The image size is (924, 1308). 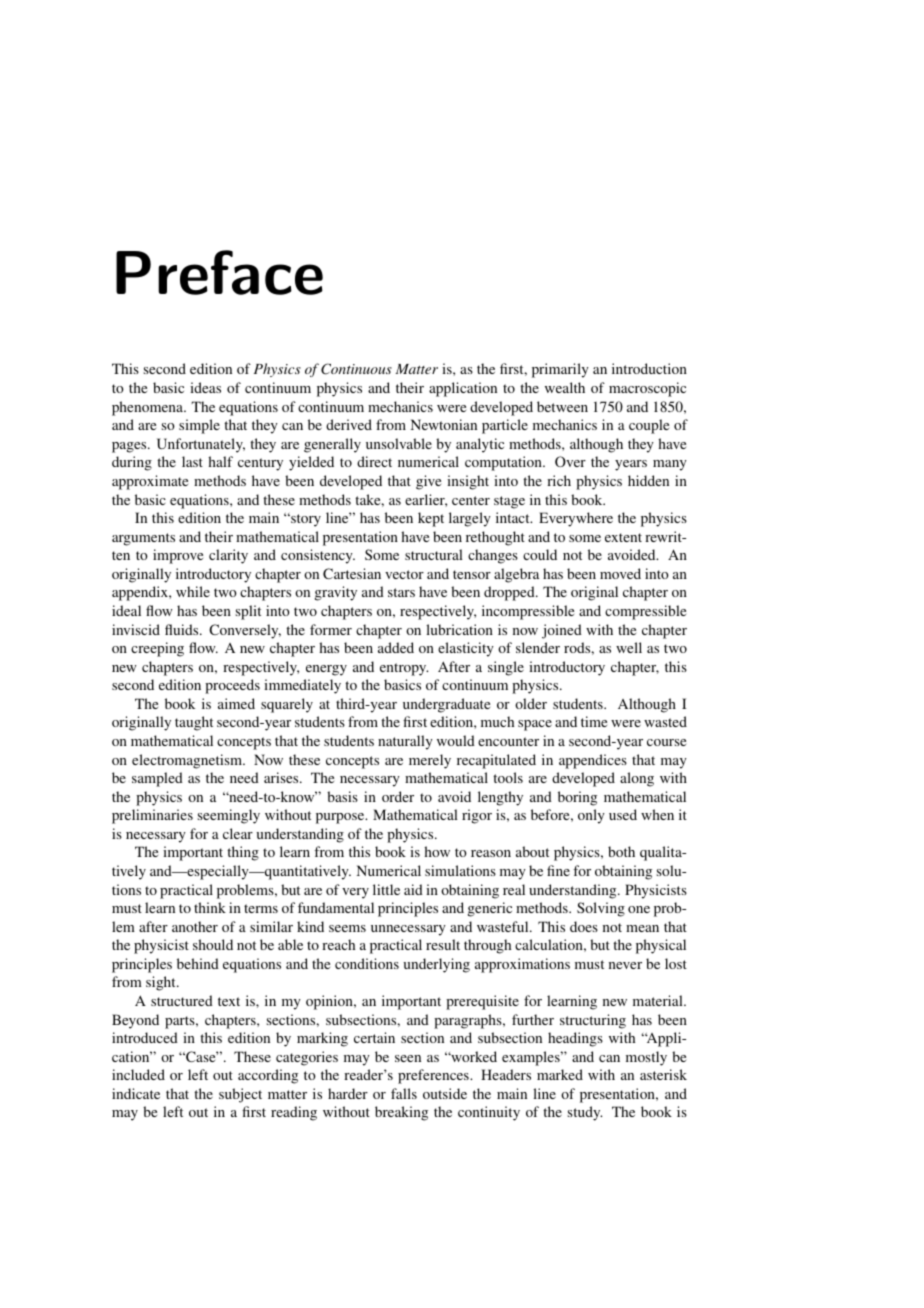 I want to click on taught, so click(x=194, y=723).
